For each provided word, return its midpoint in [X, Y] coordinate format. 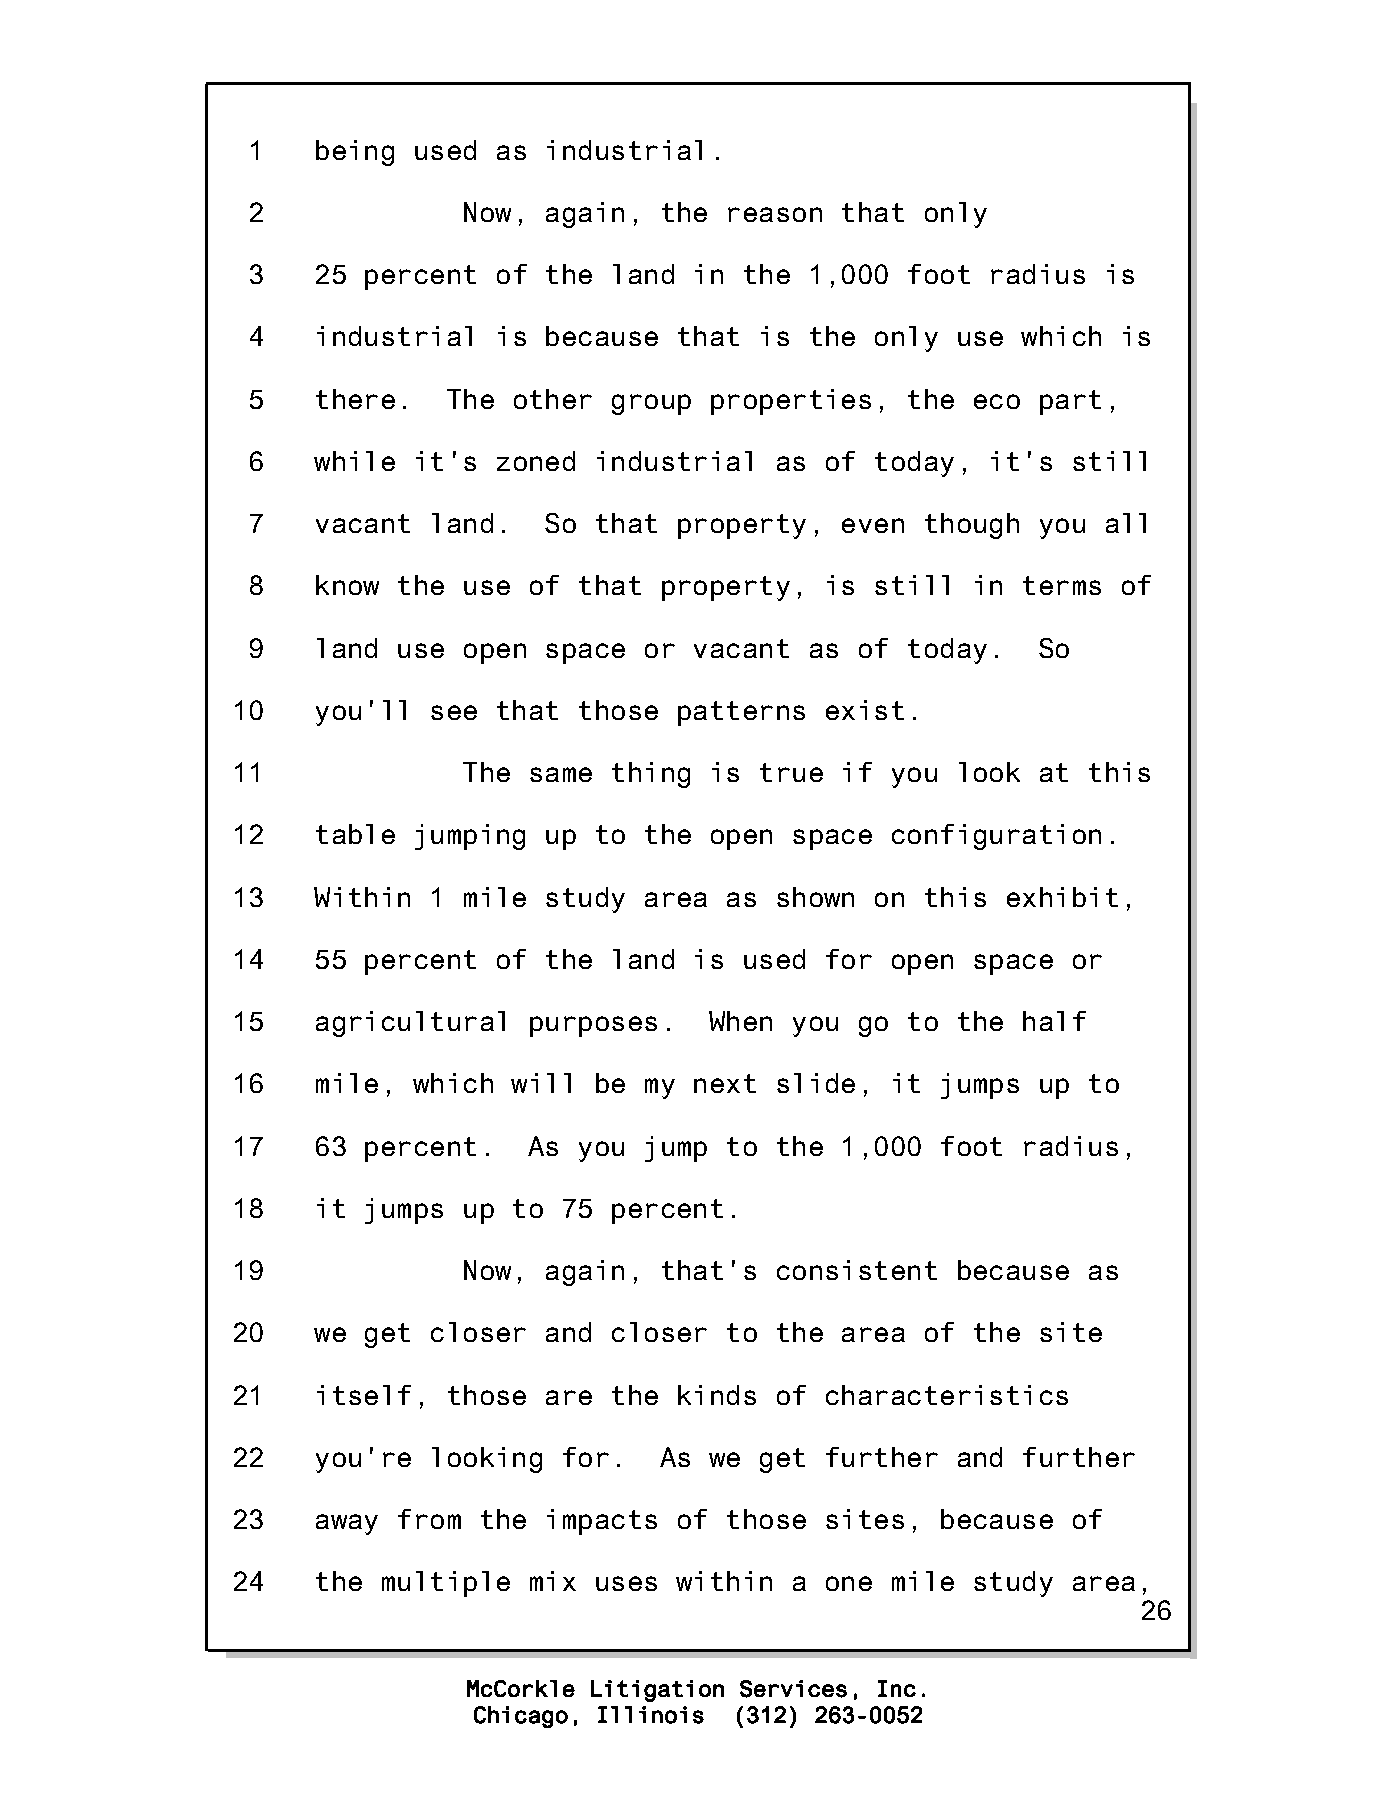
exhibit [1062, 897]
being [355, 153]
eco [997, 401]
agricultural [410, 1024]
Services [793, 1689]
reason [775, 214]
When [740, 1021]
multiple [446, 1584]
